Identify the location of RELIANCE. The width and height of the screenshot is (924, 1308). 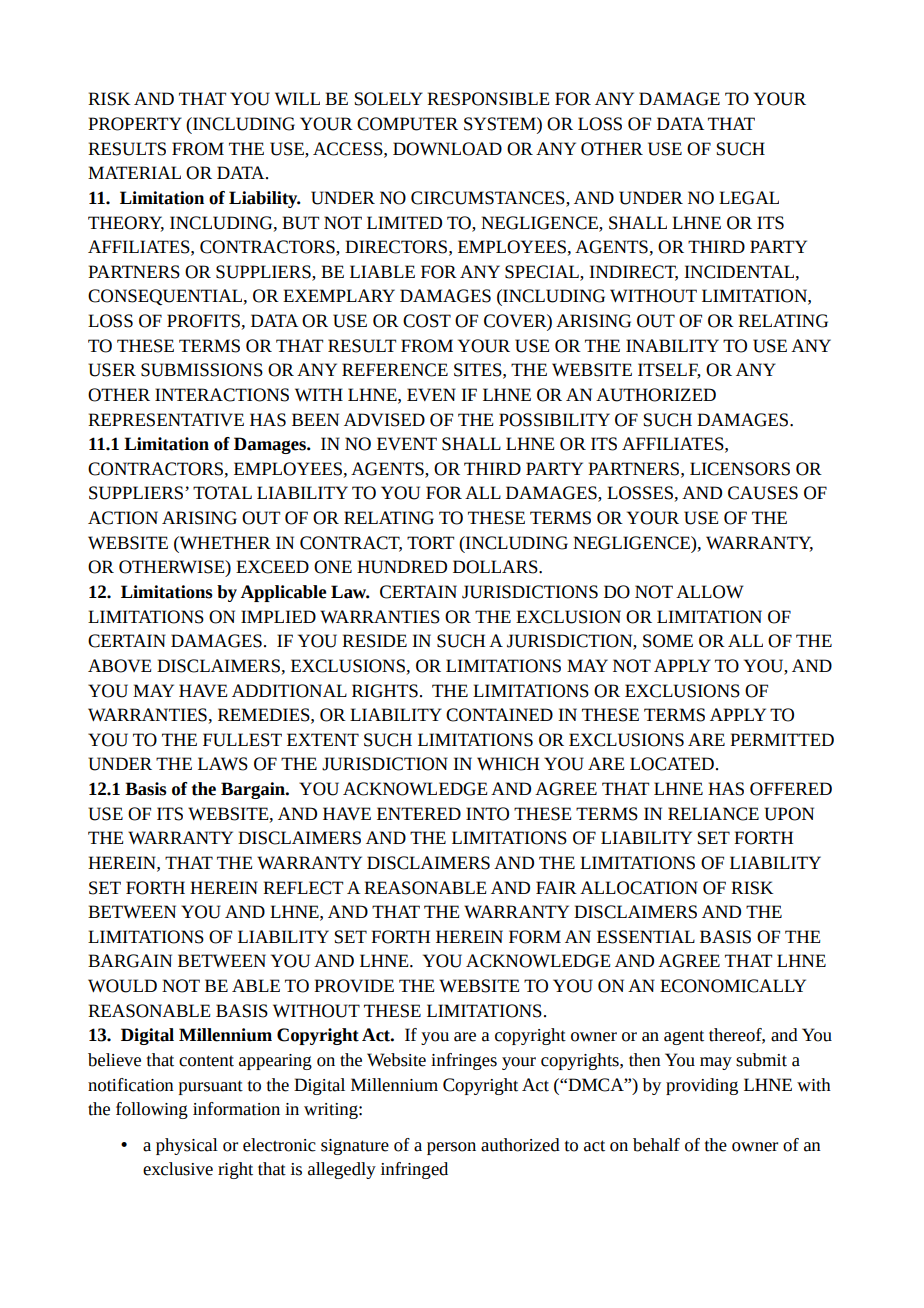
(713, 814).
